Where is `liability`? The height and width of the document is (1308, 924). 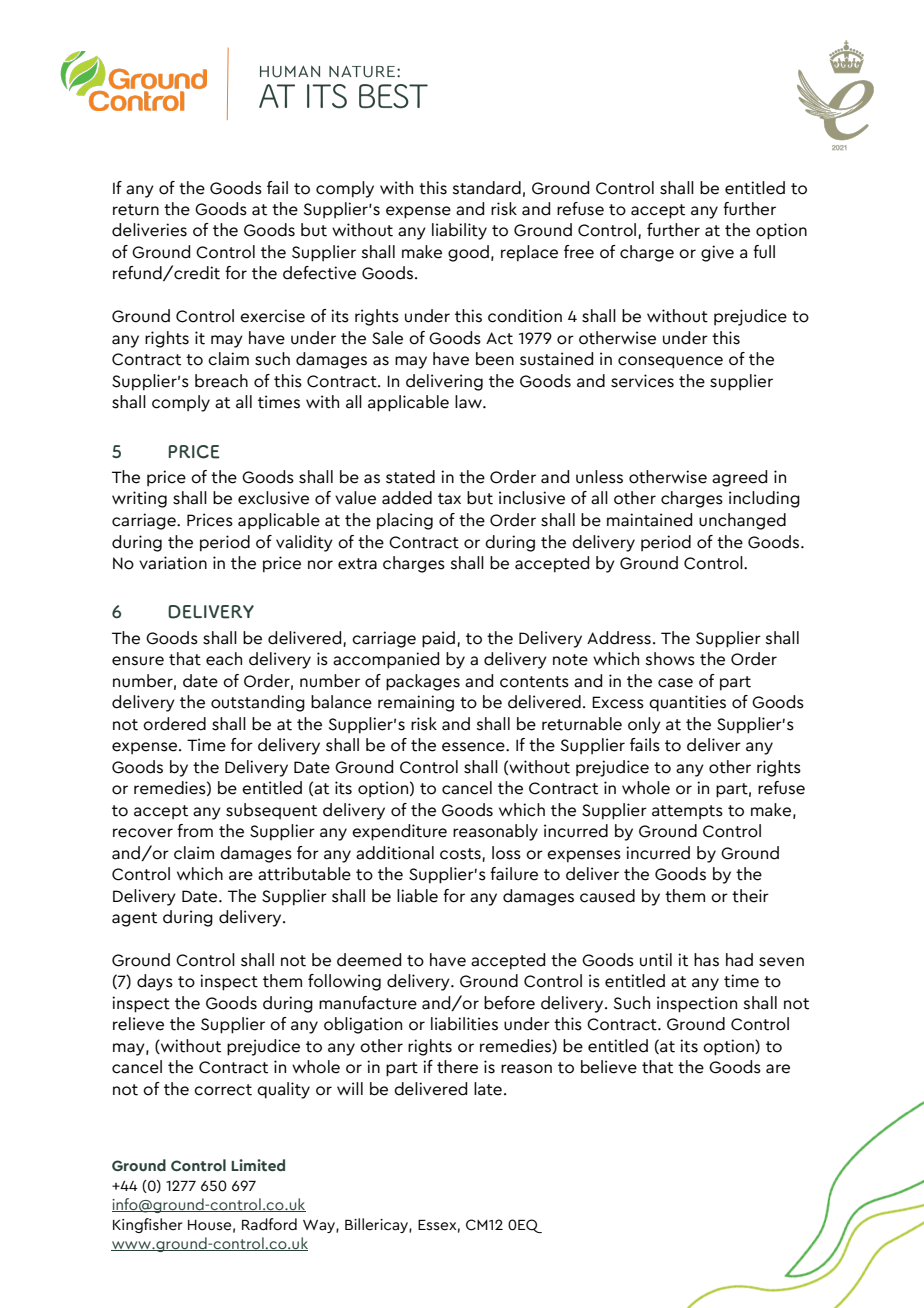
liability is located at coordinates (459, 231).
